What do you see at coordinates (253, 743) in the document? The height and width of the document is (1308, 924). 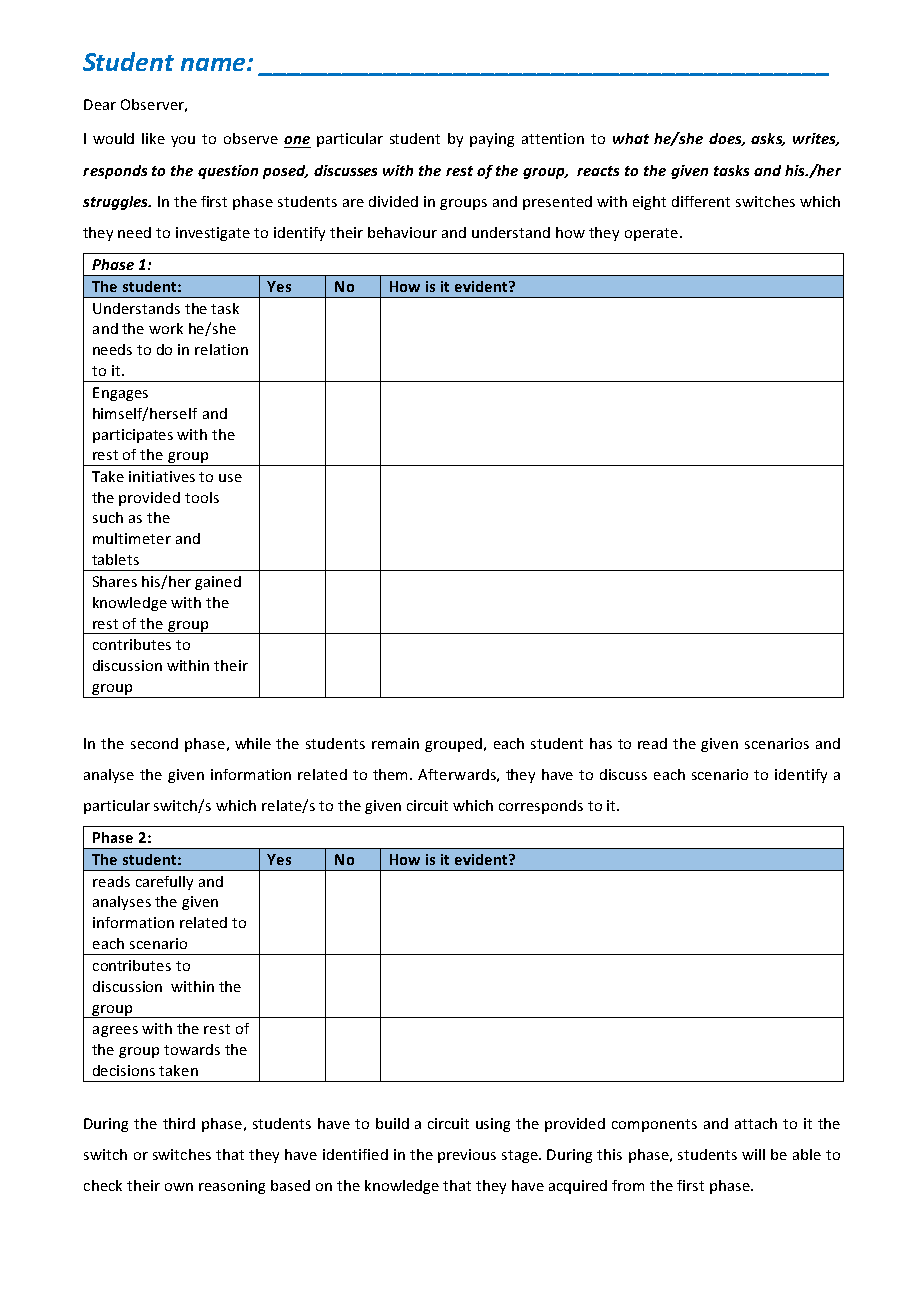 I see `while` at bounding box center [253, 743].
